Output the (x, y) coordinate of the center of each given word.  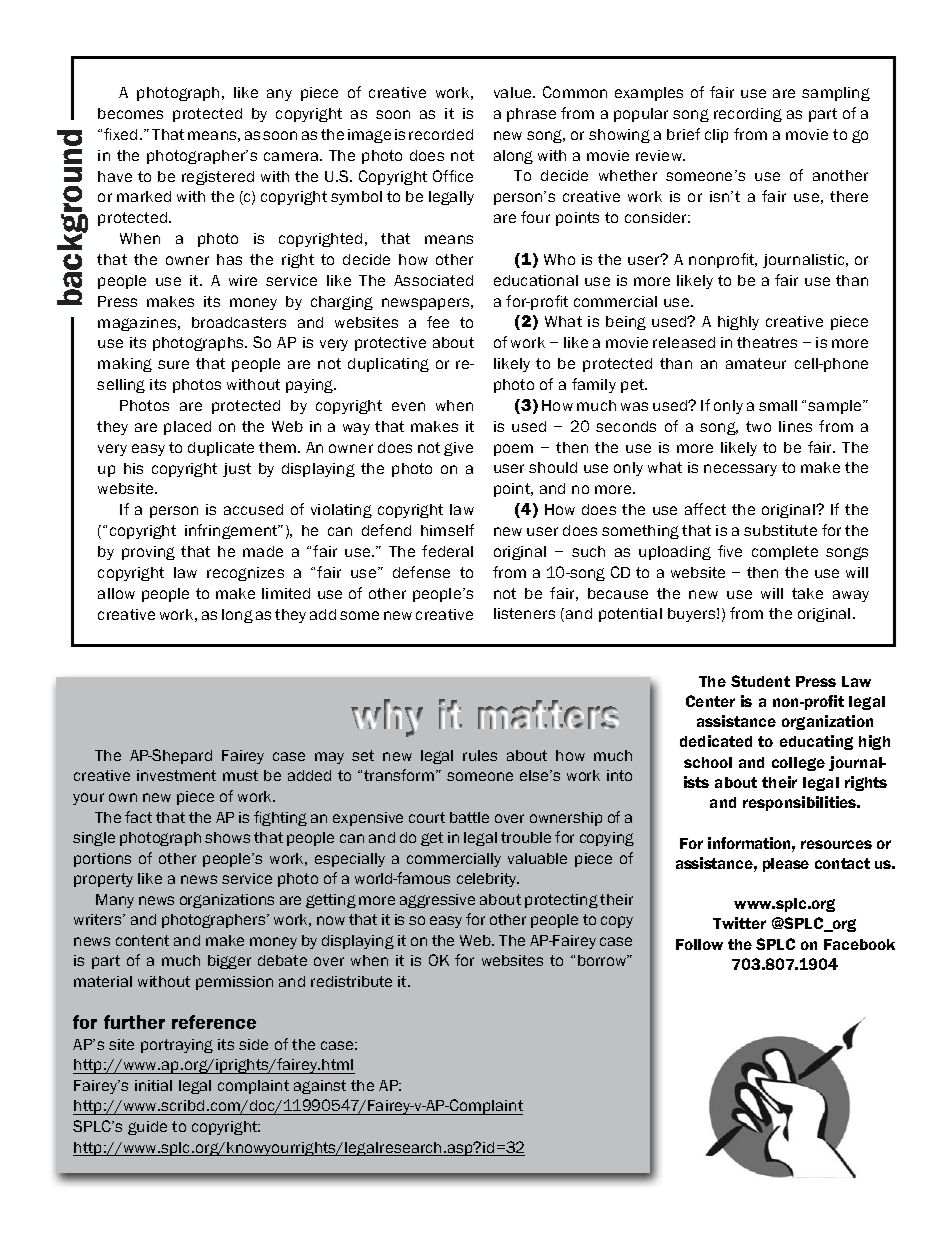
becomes (130, 113)
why (387, 718)
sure (173, 364)
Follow (699, 944)
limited (286, 593)
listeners (524, 613)
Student (760, 681)
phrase (531, 115)
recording (748, 115)
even (408, 406)
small (778, 405)
